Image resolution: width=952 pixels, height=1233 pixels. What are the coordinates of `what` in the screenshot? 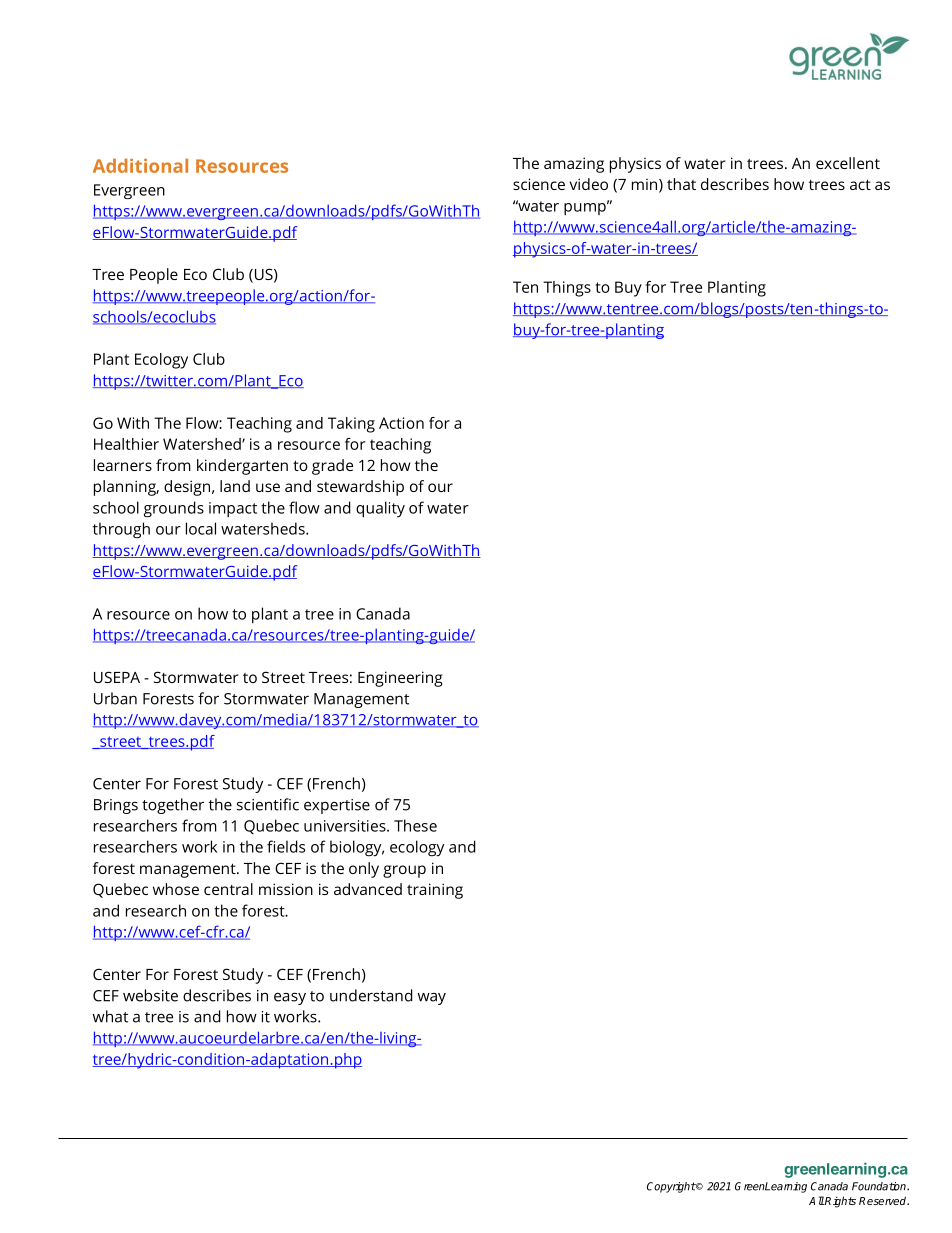 It's located at (110, 1016).
